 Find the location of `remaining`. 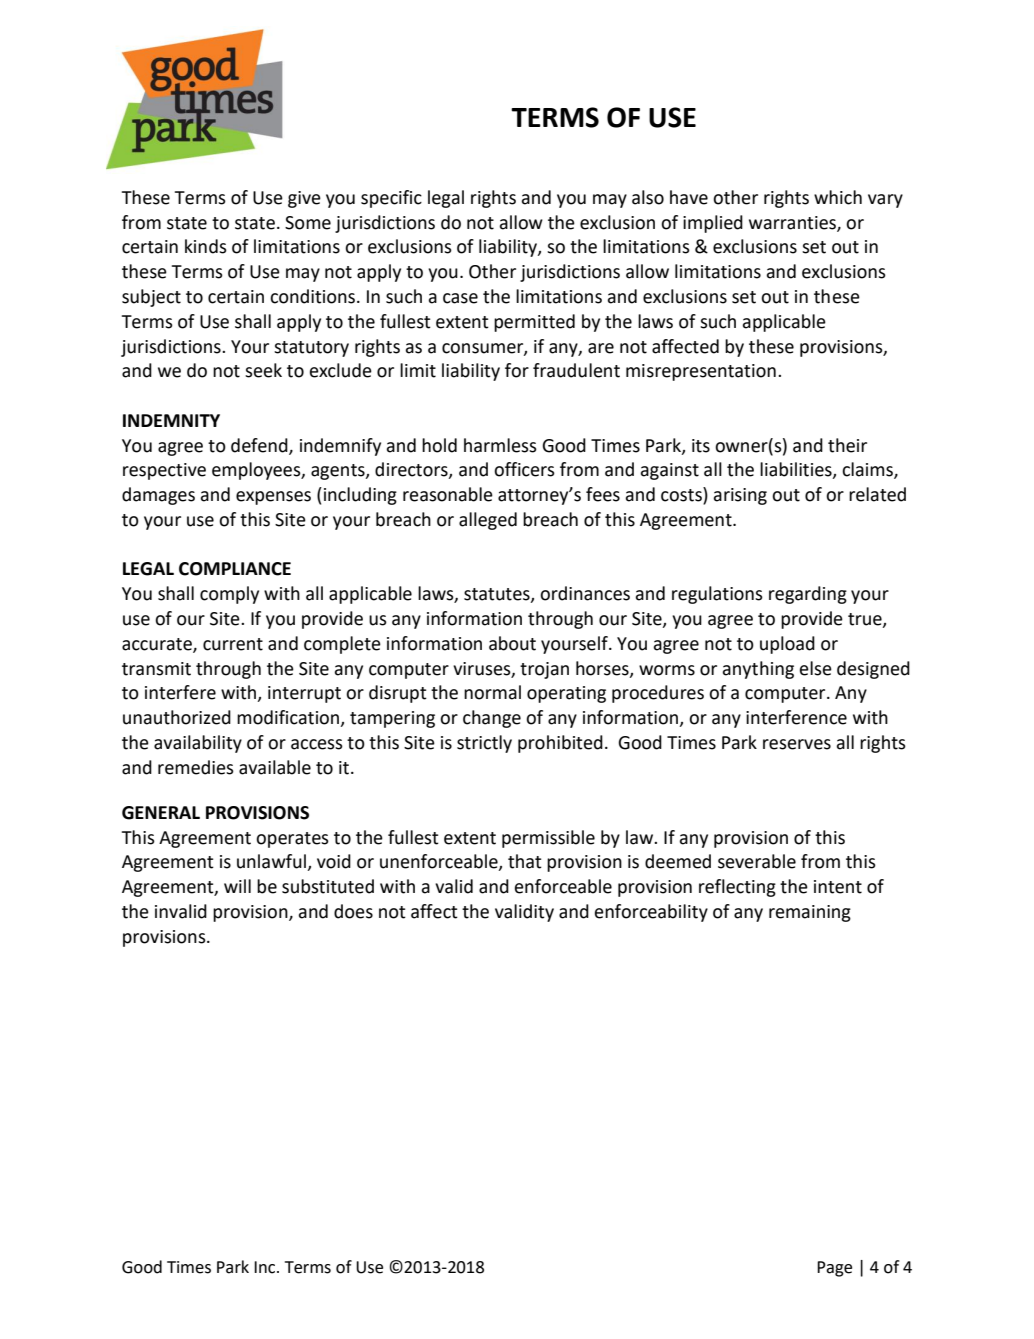

remaining is located at coordinates (810, 913).
